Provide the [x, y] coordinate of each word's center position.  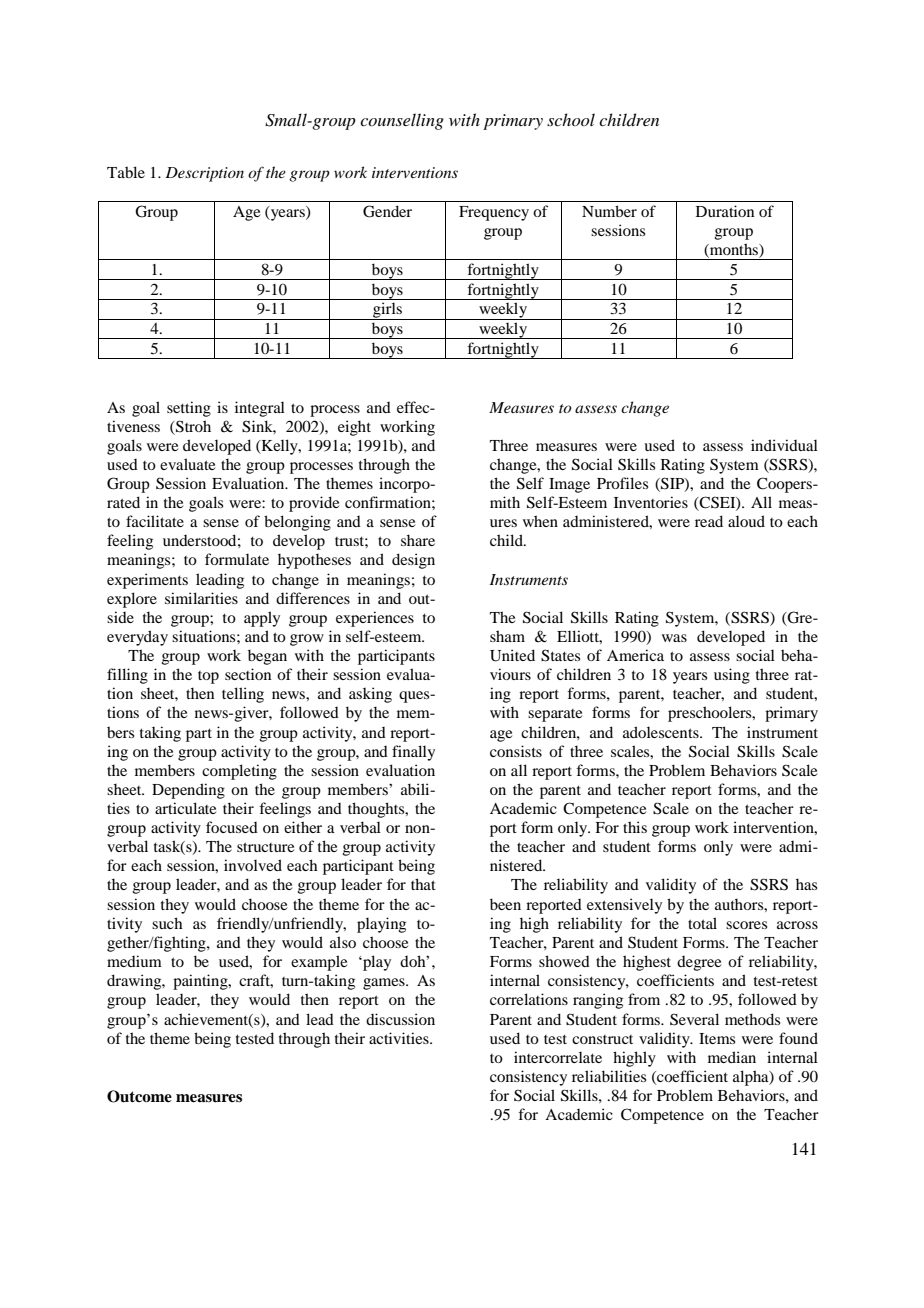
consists [516, 751]
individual [784, 445]
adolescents [662, 732]
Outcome [139, 1096]
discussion [400, 1019]
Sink [259, 427]
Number [609, 211]
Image [569, 485]
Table [126, 172]
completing [239, 772]
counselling [402, 121]
